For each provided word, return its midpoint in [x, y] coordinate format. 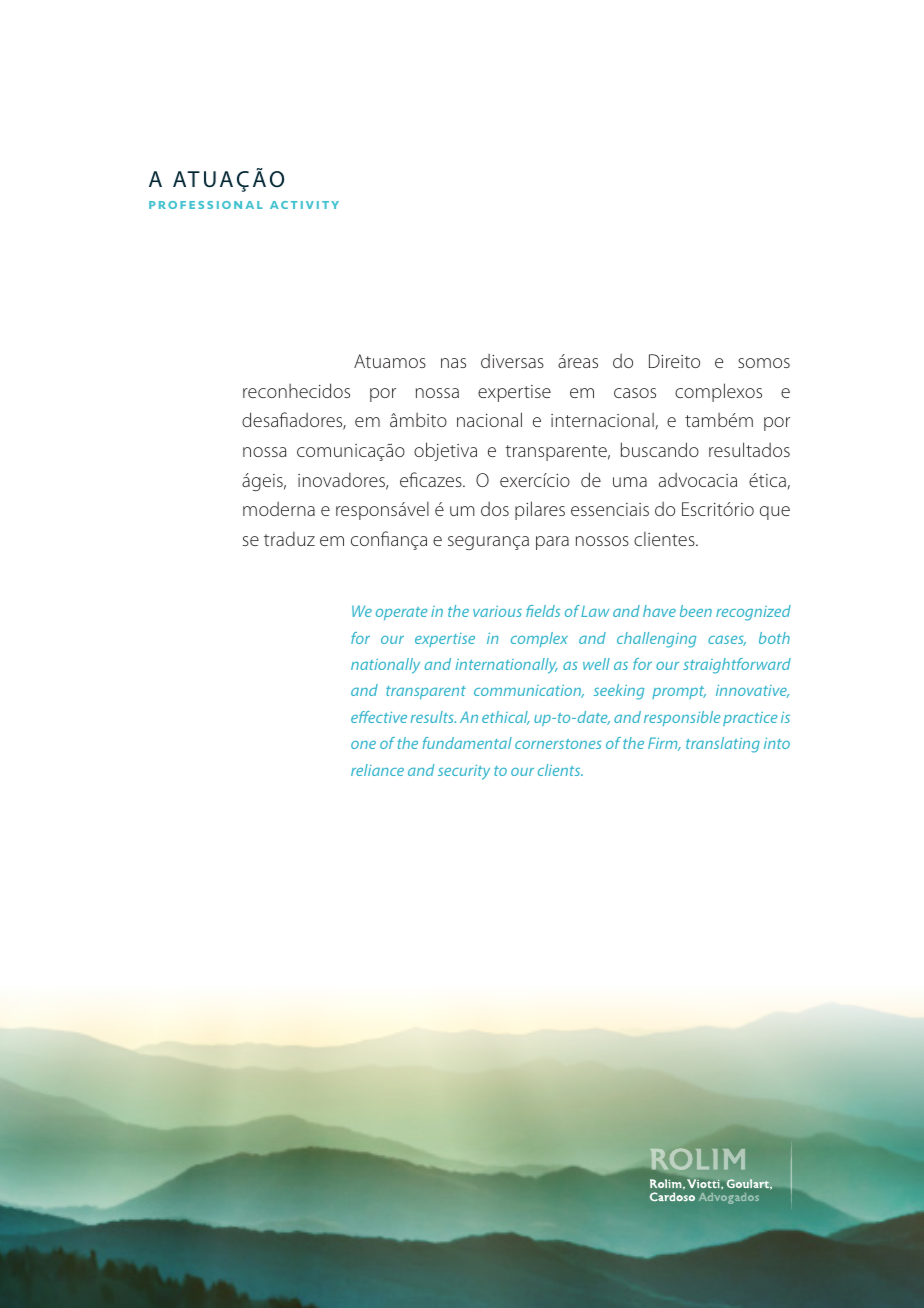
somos [764, 363]
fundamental [467, 743]
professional [206, 205]
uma [630, 482]
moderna [279, 509]
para [552, 543]
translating [723, 745]
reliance [377, 770]
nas [453, 363]
